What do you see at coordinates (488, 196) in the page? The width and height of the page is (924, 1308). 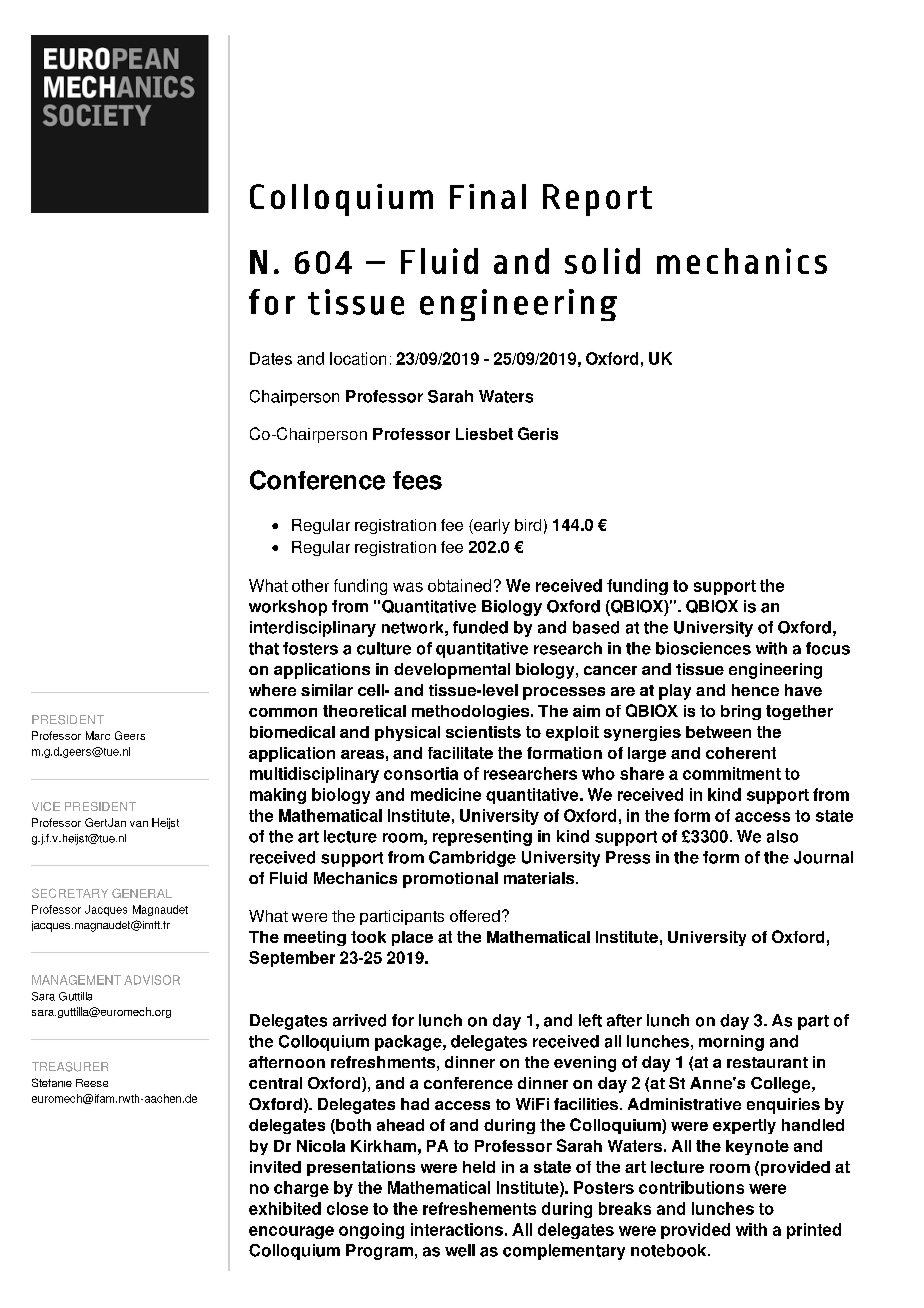 I see `Final` at bounding box center [488, 196].
